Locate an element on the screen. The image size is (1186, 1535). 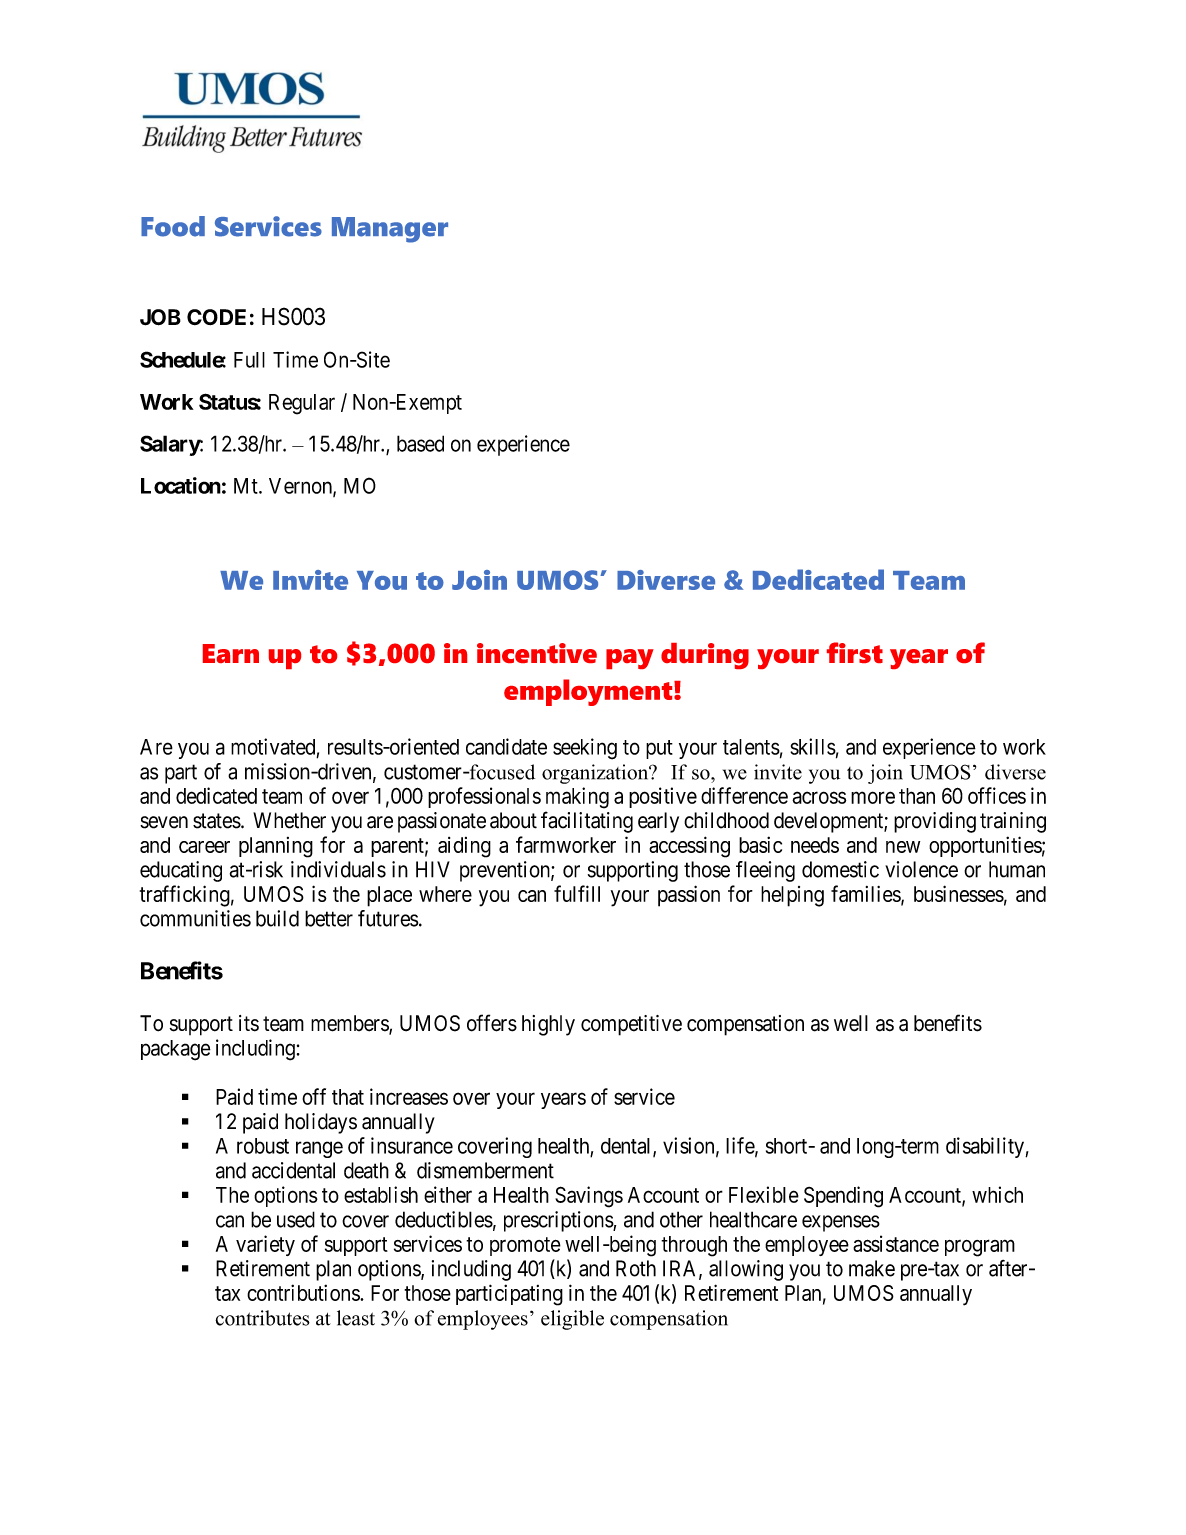
CODE is located at coordinates (216, 317).
